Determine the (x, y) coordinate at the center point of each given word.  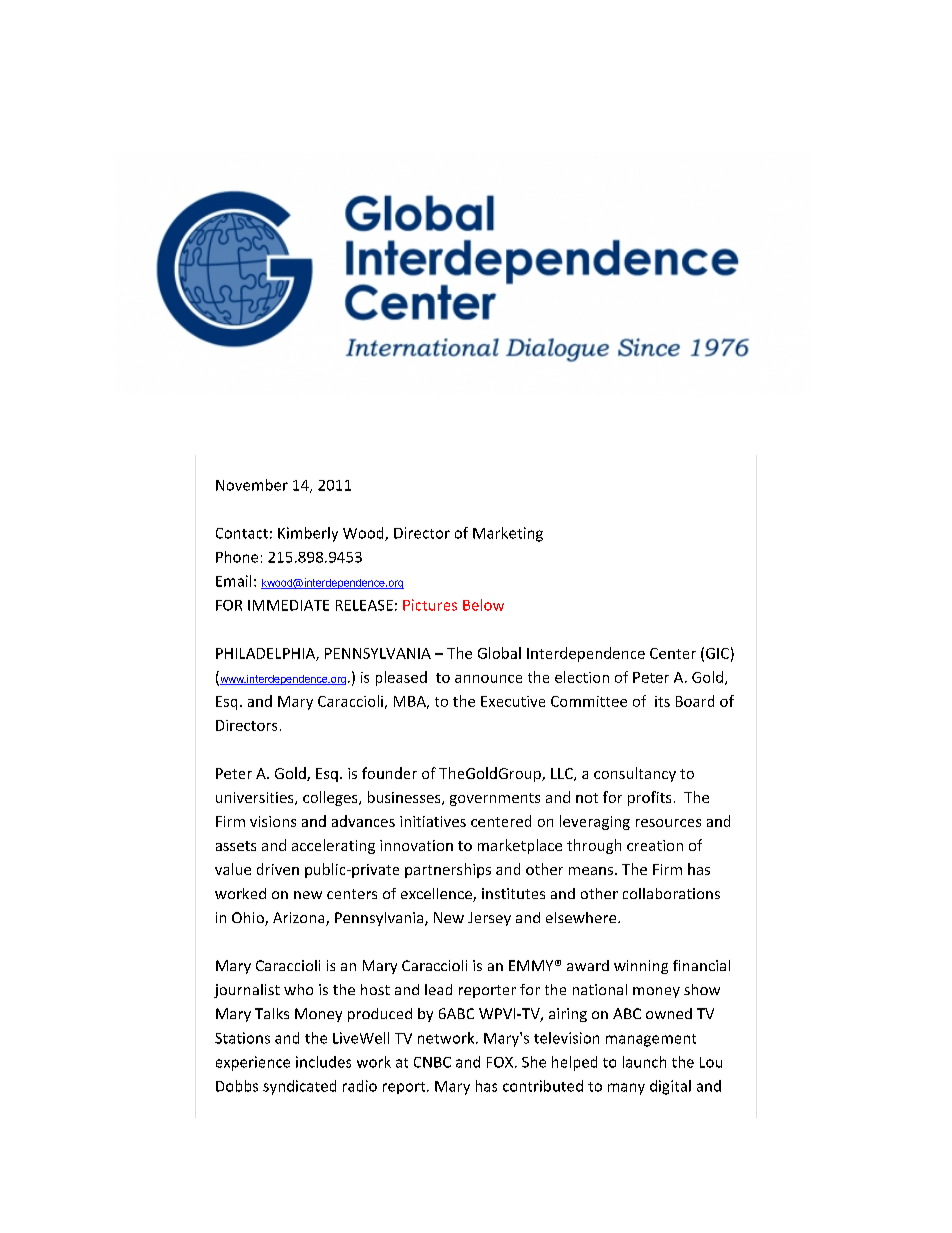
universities (256, 798)
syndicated (299, 1087)
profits (649, 798)
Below (483, 605)
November (252, 485)
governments (495, 799)
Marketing (508, 534)
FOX (500, 1062)
